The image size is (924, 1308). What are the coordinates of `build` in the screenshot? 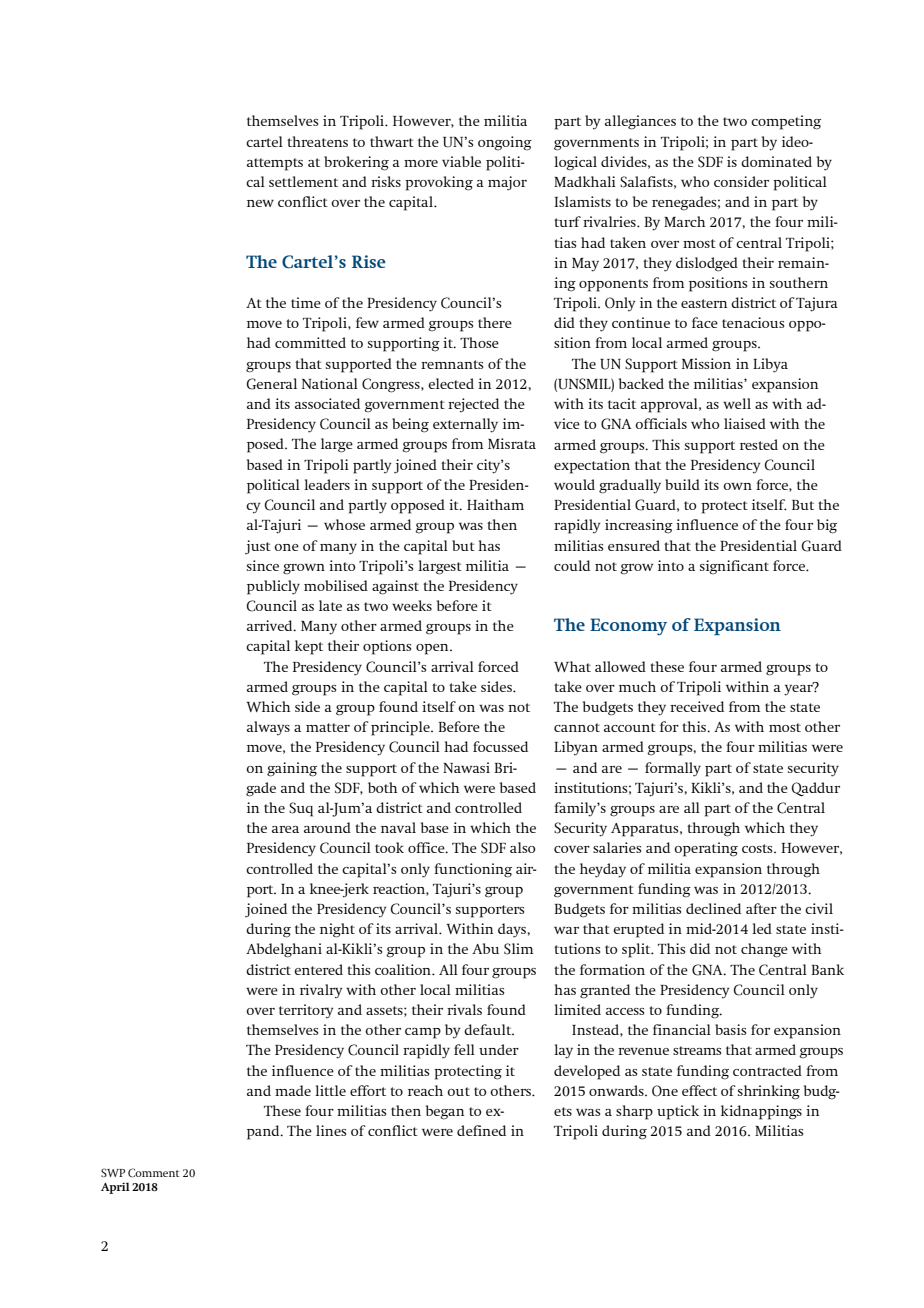 It's located at (682, 484).
